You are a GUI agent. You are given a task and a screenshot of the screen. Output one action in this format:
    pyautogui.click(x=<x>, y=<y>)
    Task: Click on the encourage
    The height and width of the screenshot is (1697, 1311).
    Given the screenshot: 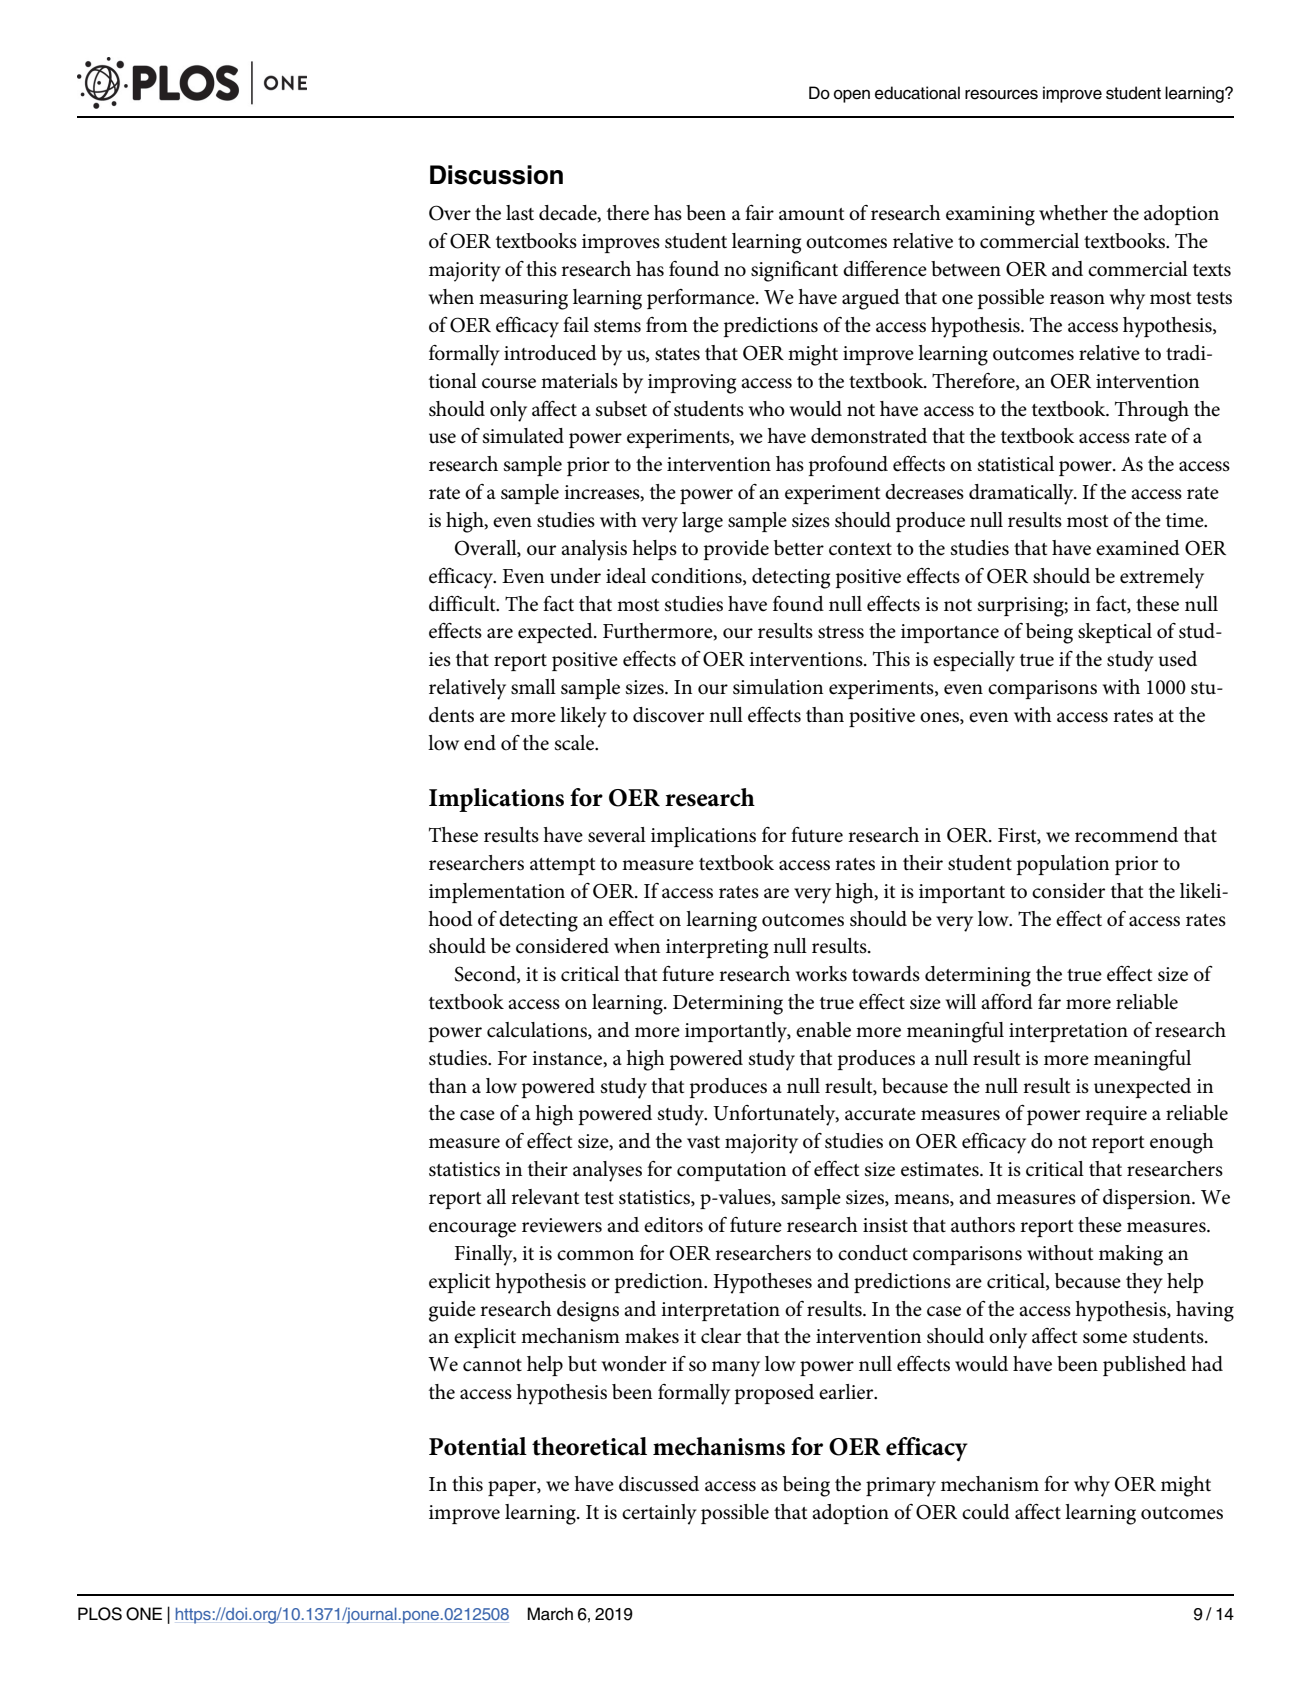 What is the action you would take?
    pyautogui.click(x=472, y=1230)
